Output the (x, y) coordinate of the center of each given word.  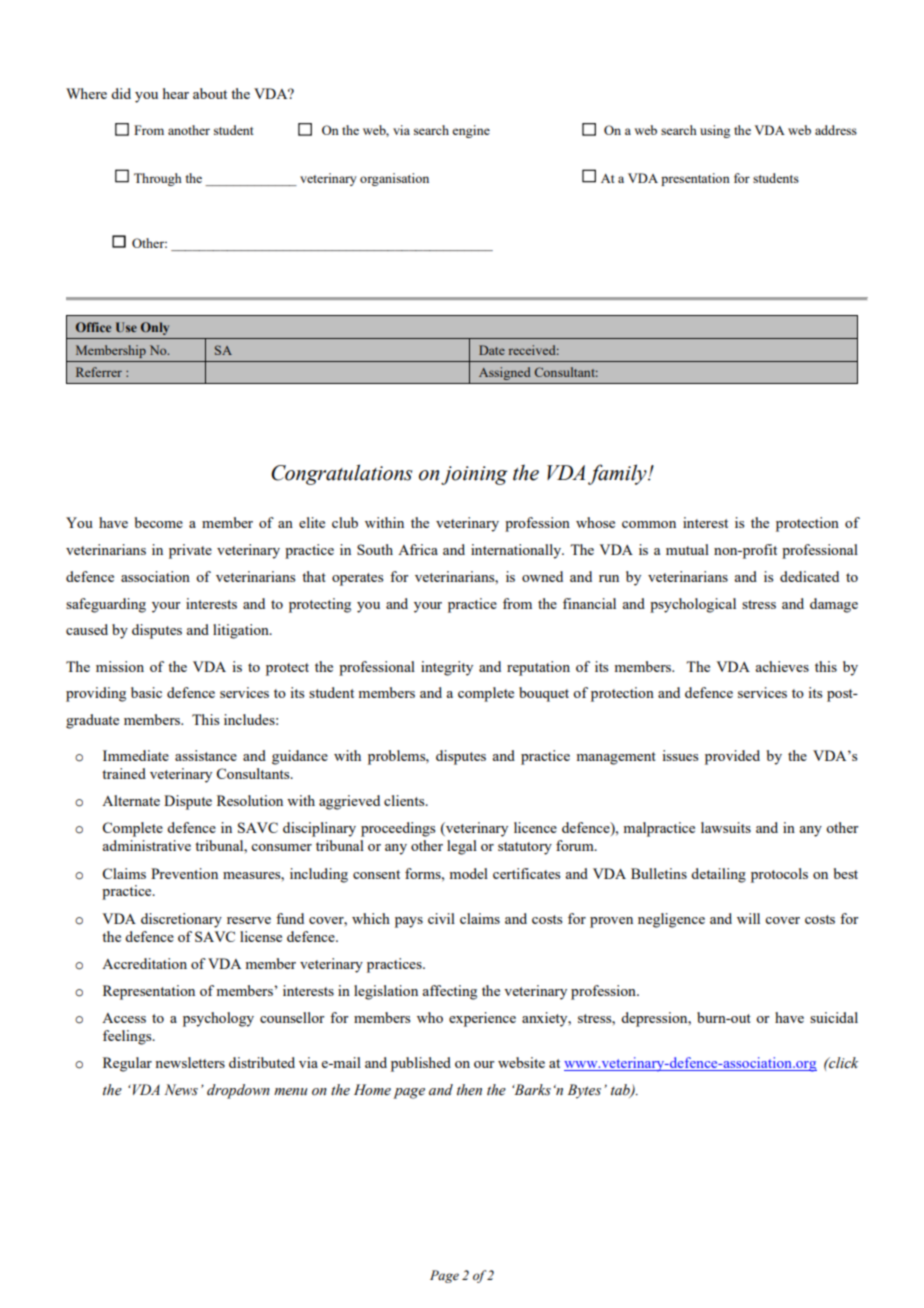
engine (471, 131)
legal (462, 847)
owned (542, 576)
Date (492, 350)
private (190, 551)
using (715, 131)
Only (155, 328)
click (842, 1063)
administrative (146, 845)
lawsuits (726, 827)
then (469, 1090)
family (618, 474)
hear (176, 93)
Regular (127, 1064)
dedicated (809, 576)
